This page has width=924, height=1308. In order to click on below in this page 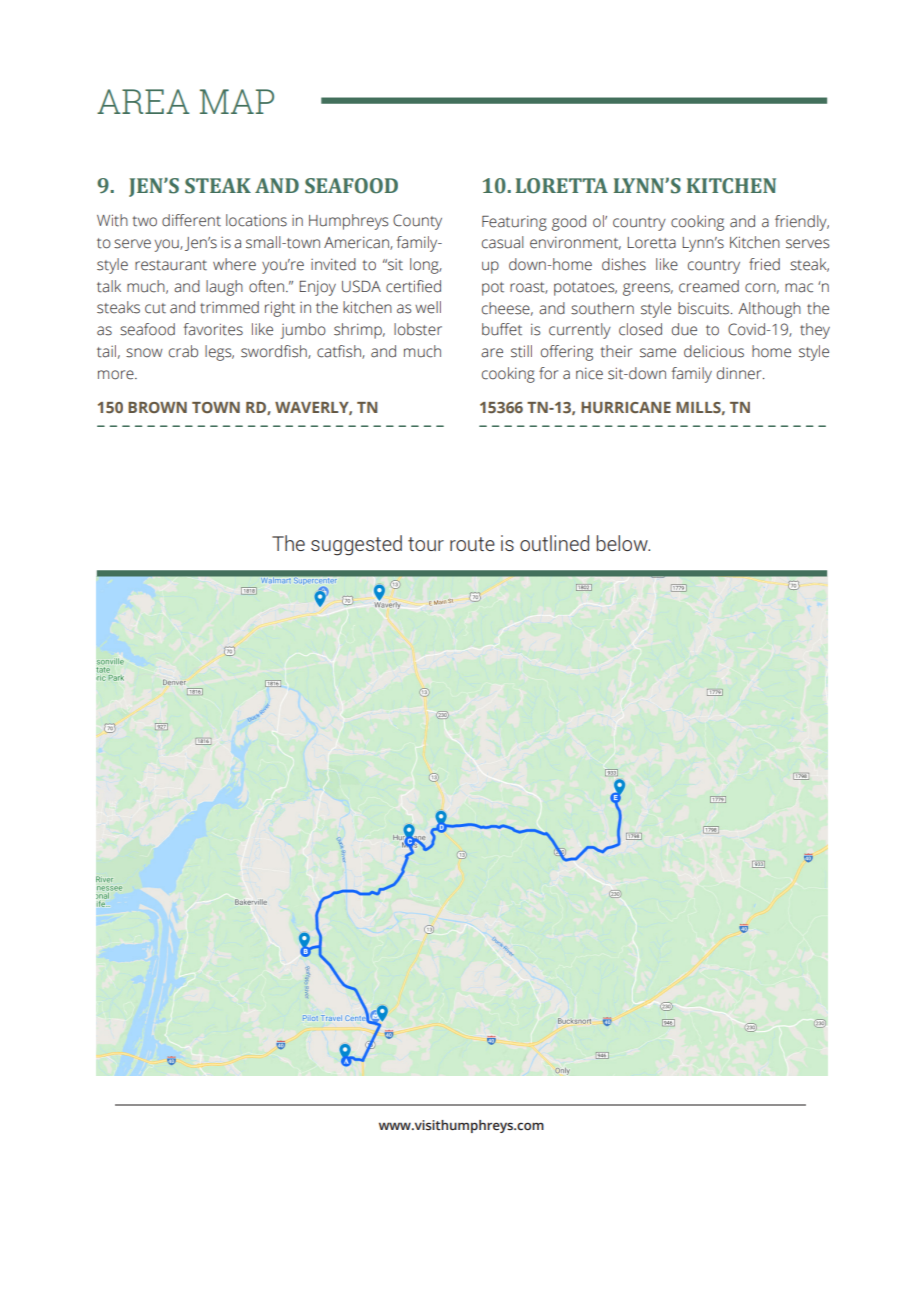, I will do `click(623, 543)`.
